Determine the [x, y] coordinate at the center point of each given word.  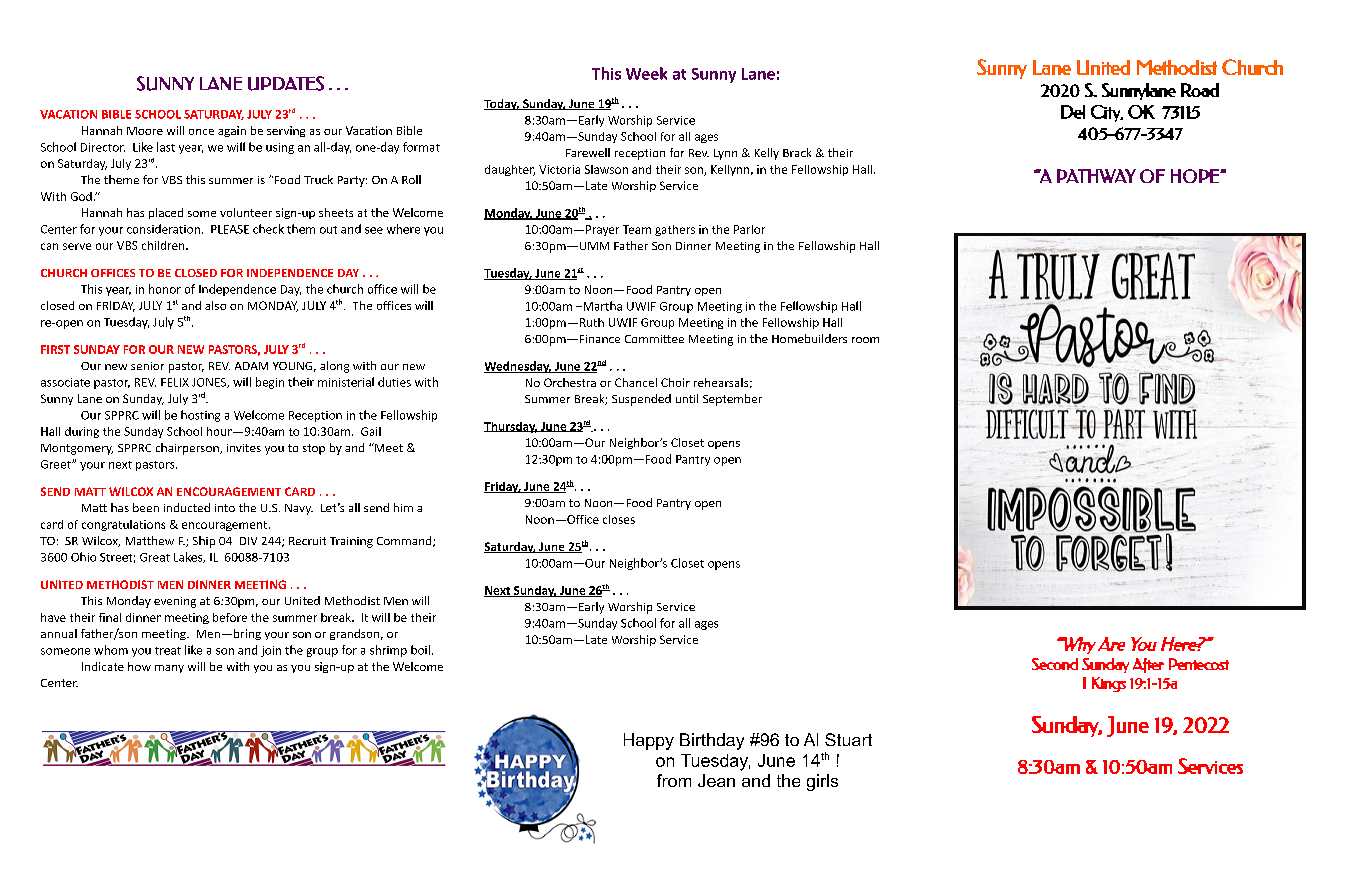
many [169, 669]
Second [1055, 664]
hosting [200, 416]
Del [1073, 112]
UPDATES [286, 83]
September [732, 400]
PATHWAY [1096, 176]
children [164, 245]
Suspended [641, 400]
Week [646, 73]
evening [175, 602]
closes [619, 519]
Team [637, 229]
